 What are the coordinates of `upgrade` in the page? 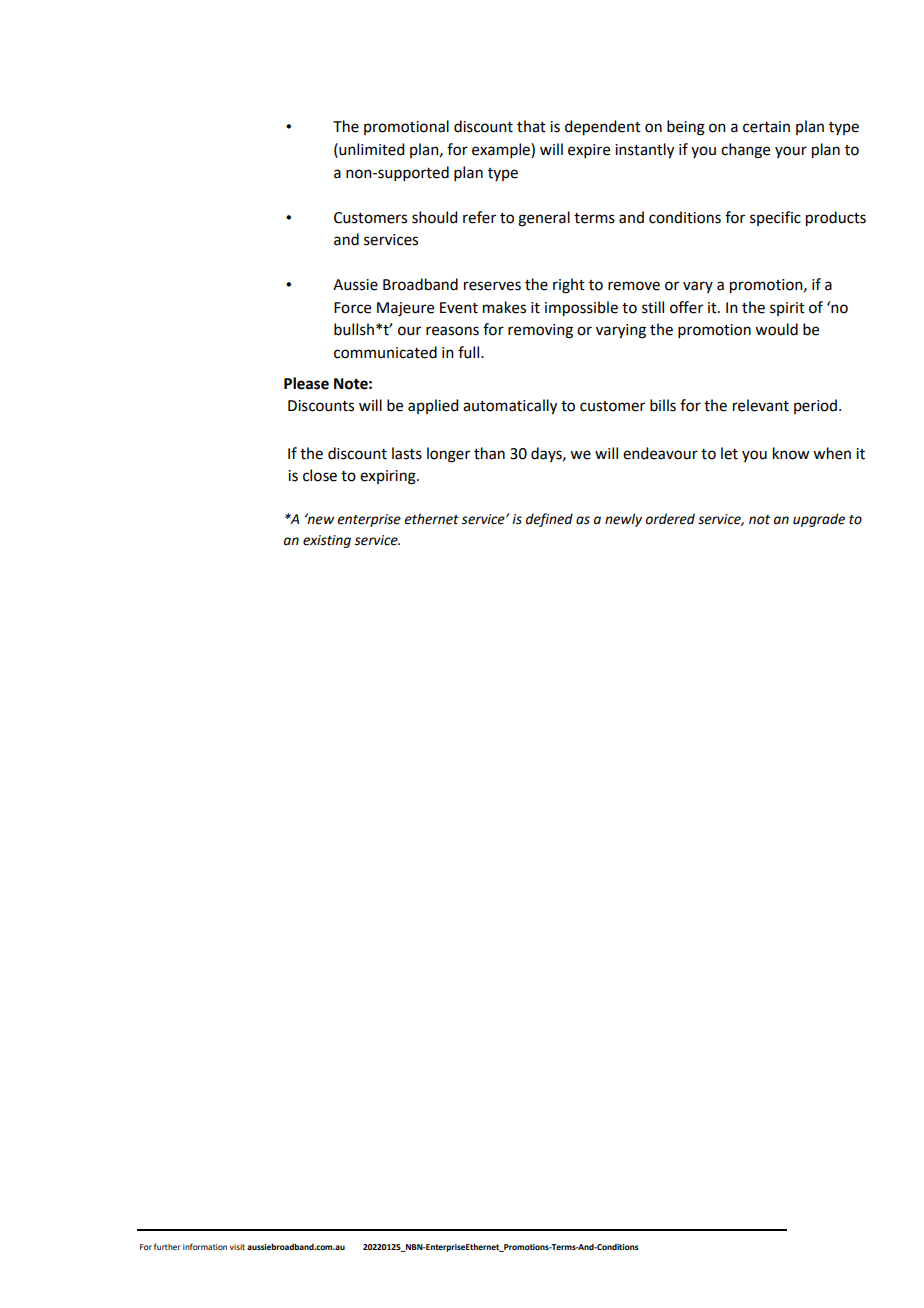 It's located at (819, 520).
